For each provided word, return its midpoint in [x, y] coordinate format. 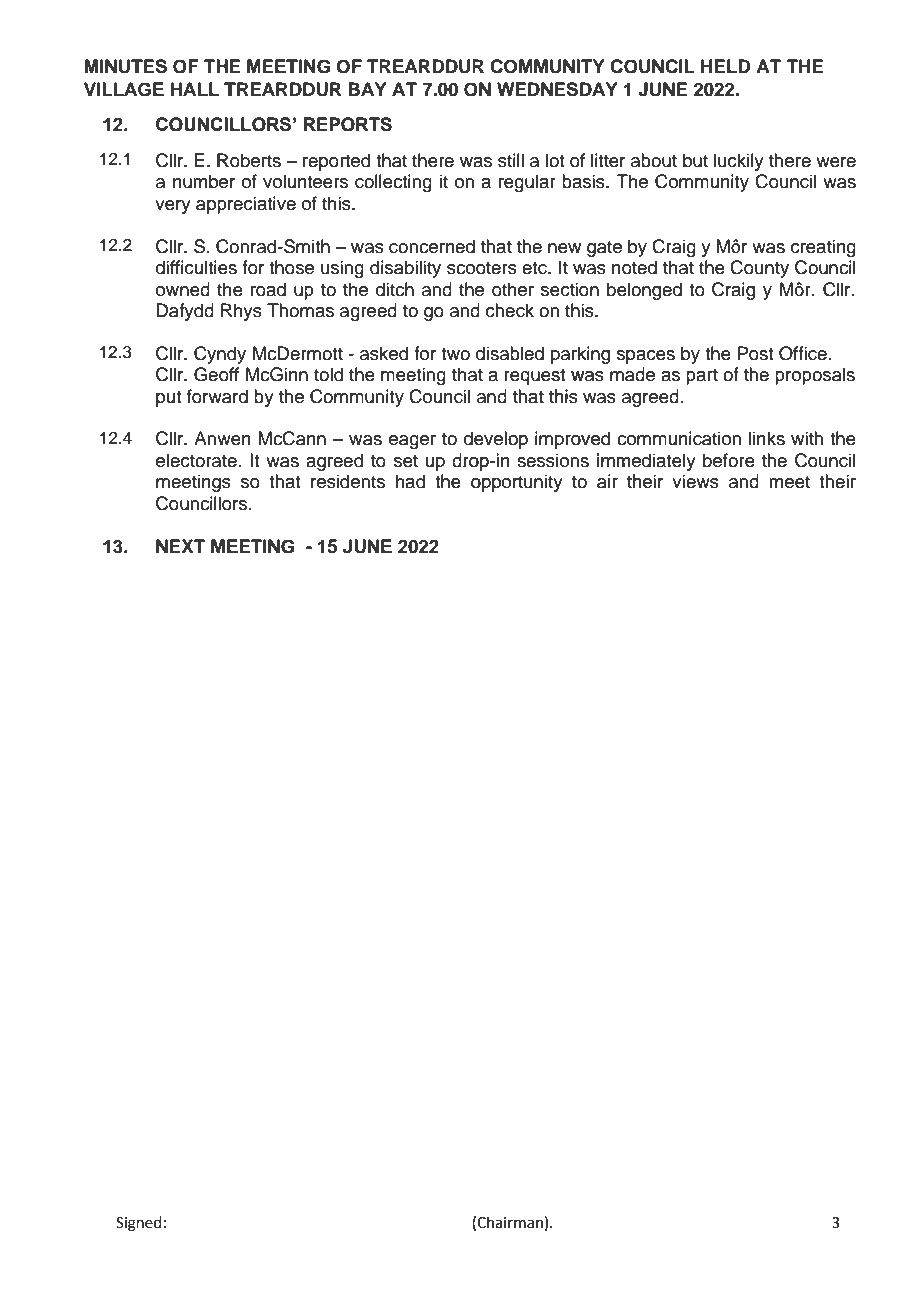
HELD [726, 66]
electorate [196, 460]
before [729, 460]
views [695, 481]
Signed [139, 1224]
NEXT [180, 546]
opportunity [517, 483]
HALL [195, 89]
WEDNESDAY [557, 89]
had [410, 481]
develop [496, 440]
